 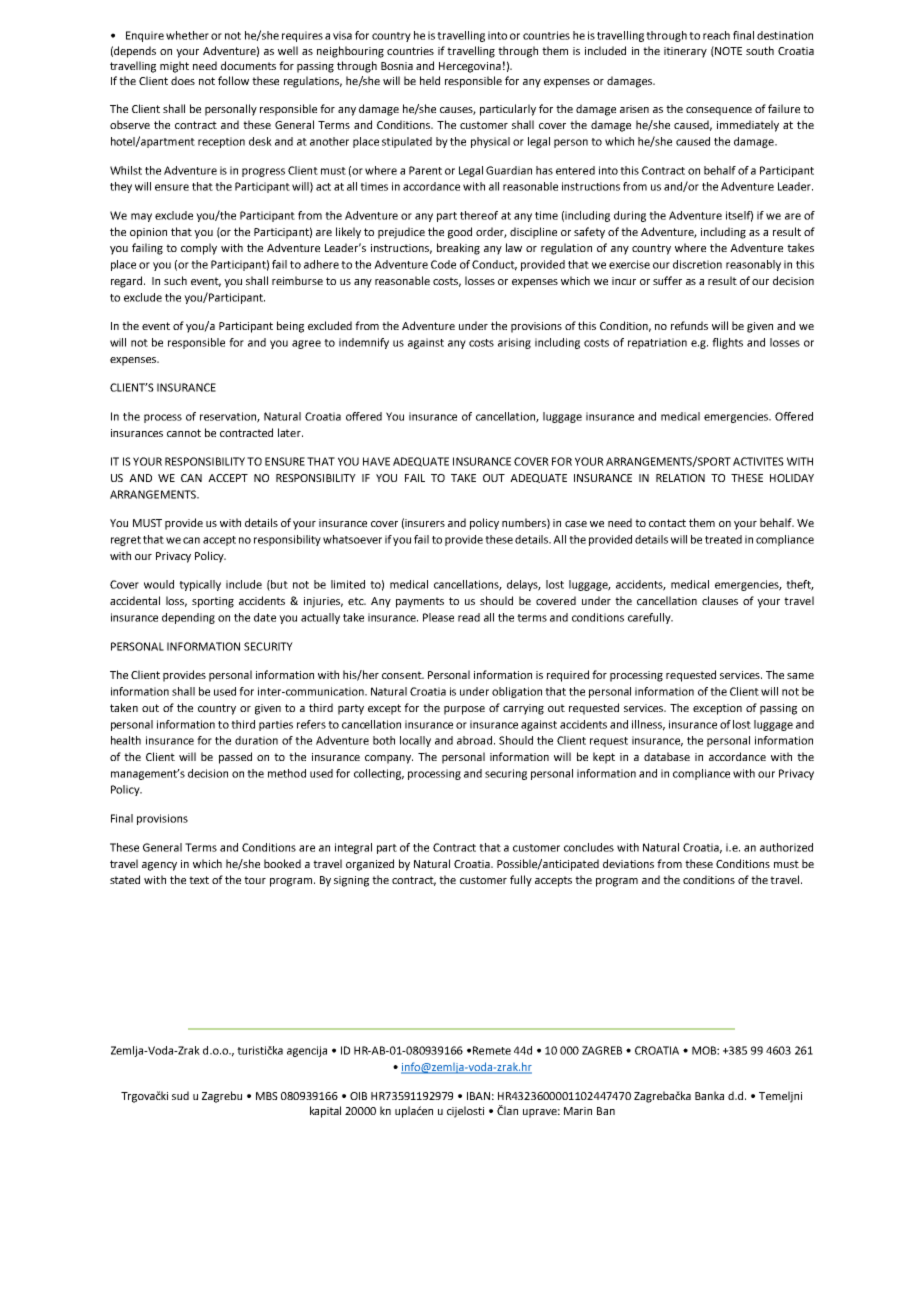 I want to click on Hercegovina, so click(x=470, y=67).
